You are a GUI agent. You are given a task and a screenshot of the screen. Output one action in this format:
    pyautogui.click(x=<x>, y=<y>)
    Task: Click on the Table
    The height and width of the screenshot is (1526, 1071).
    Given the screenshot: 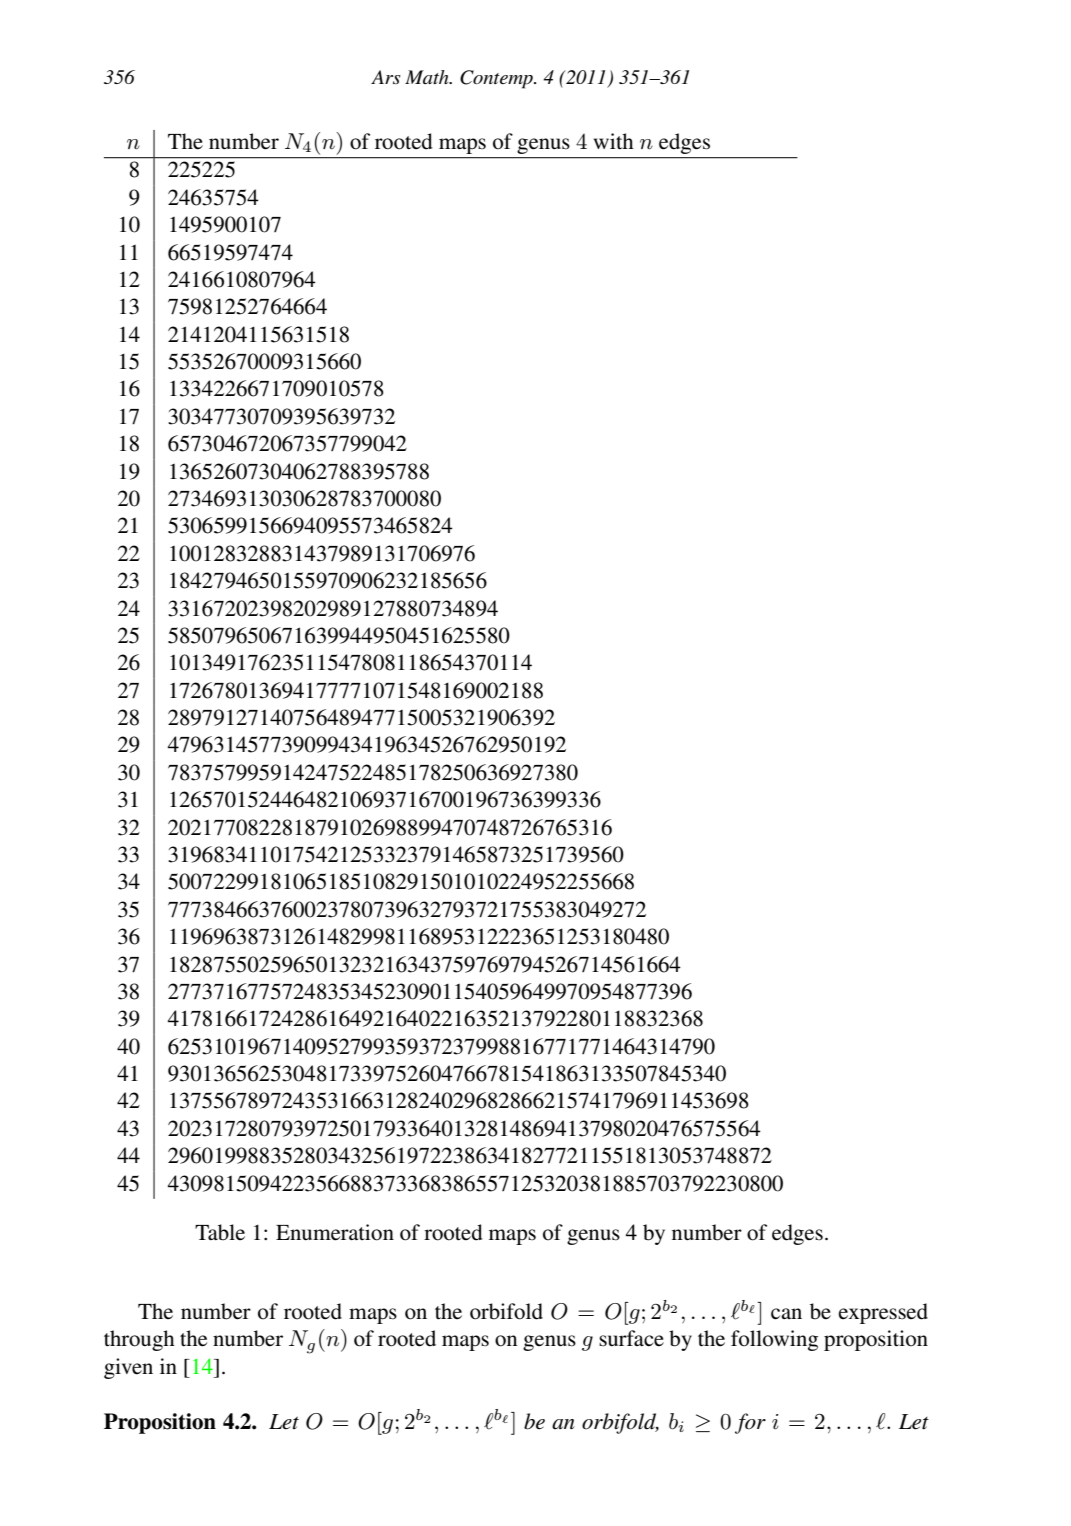 What is the action you would take?
    pyautogui.click(x=220, y=1232)
